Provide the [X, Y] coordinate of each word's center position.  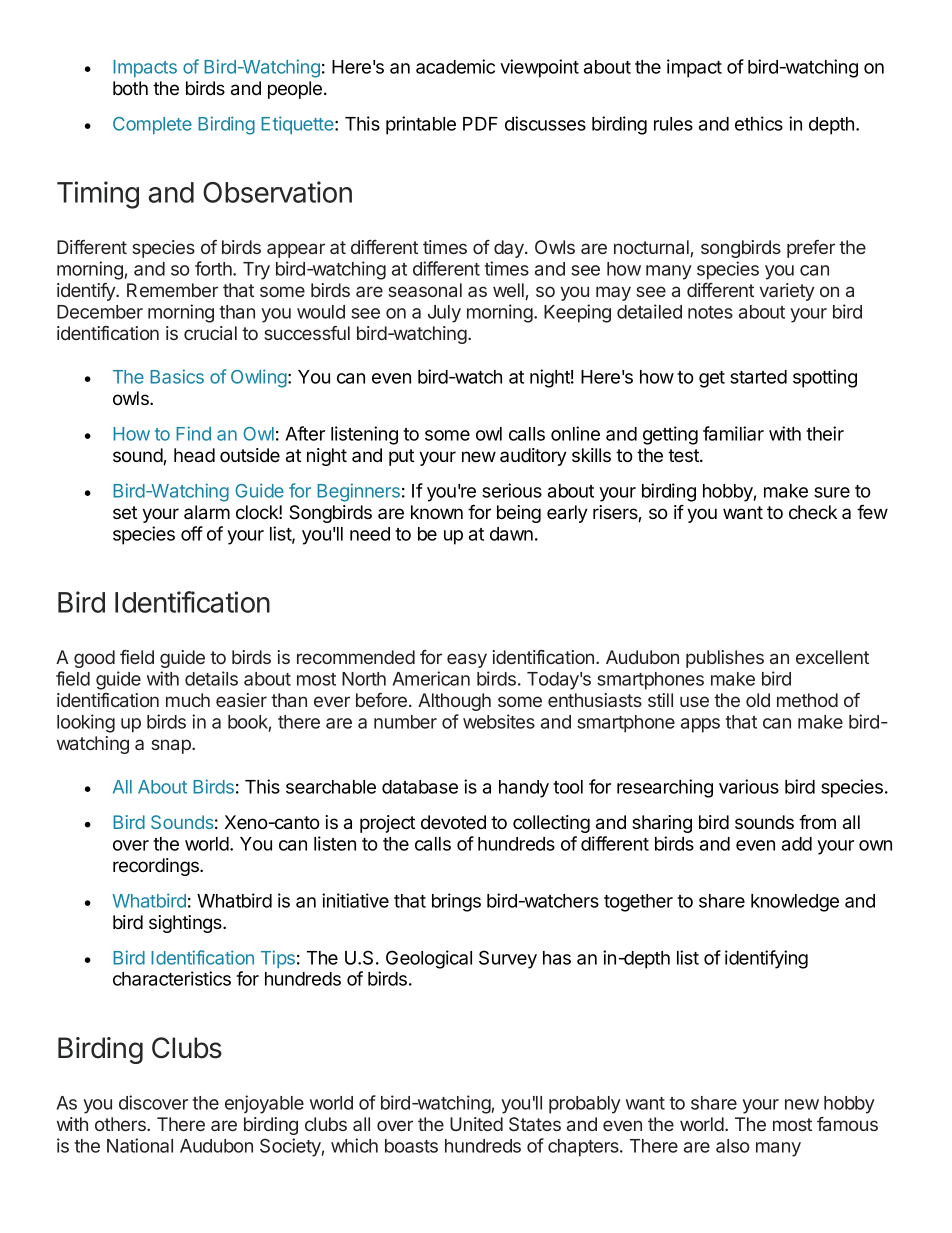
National [140, 1145]
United [476, 1124]
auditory [533, 457]
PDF [480, 124]
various [749, 786]
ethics [759, 123]
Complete [152, 125]
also [733, 1146]
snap [172, 746]
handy [524, 789]
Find [193, 433]
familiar [733, 433]
